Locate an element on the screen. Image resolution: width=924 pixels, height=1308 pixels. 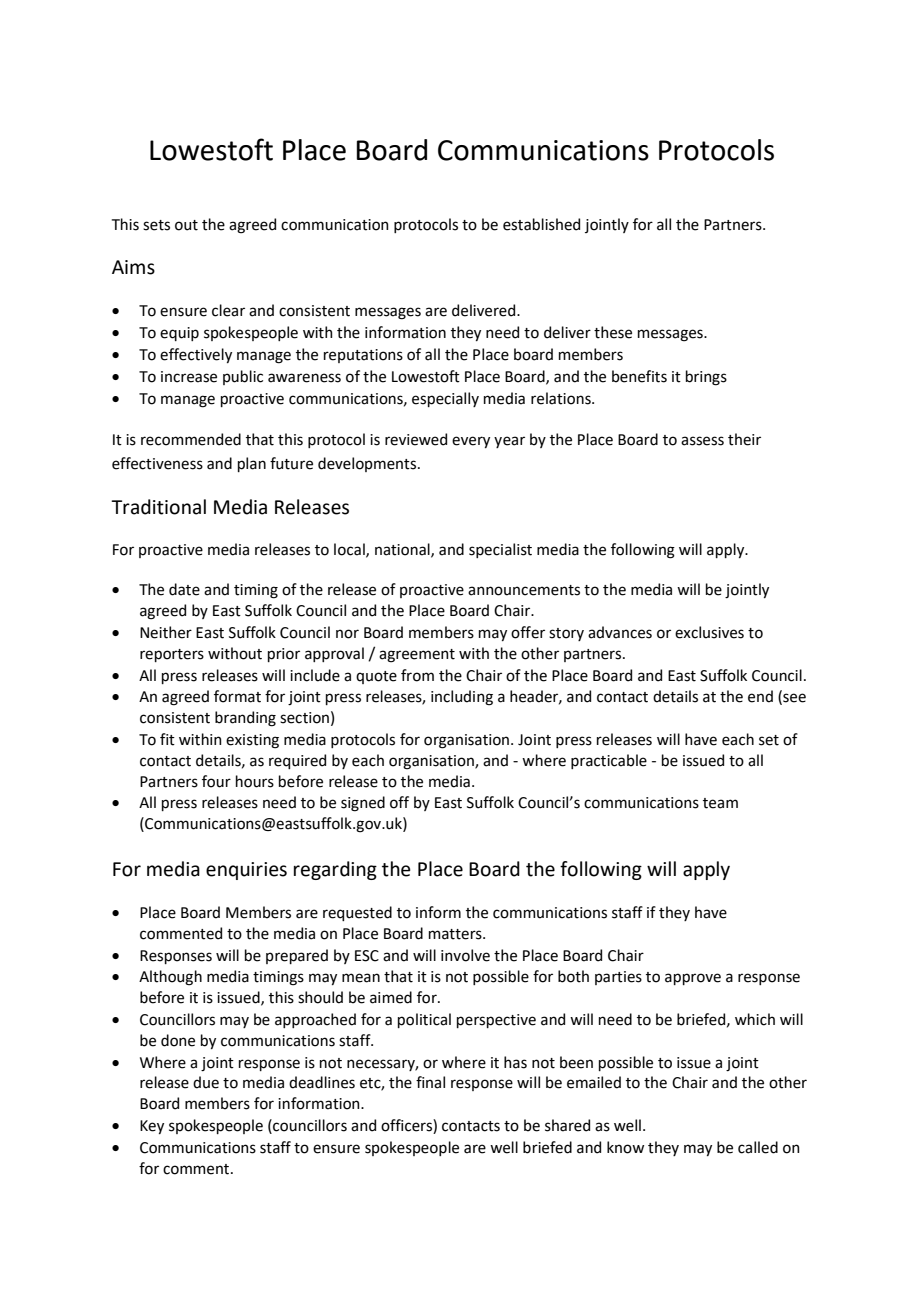
recommended is located at coordinates (191, 439).
